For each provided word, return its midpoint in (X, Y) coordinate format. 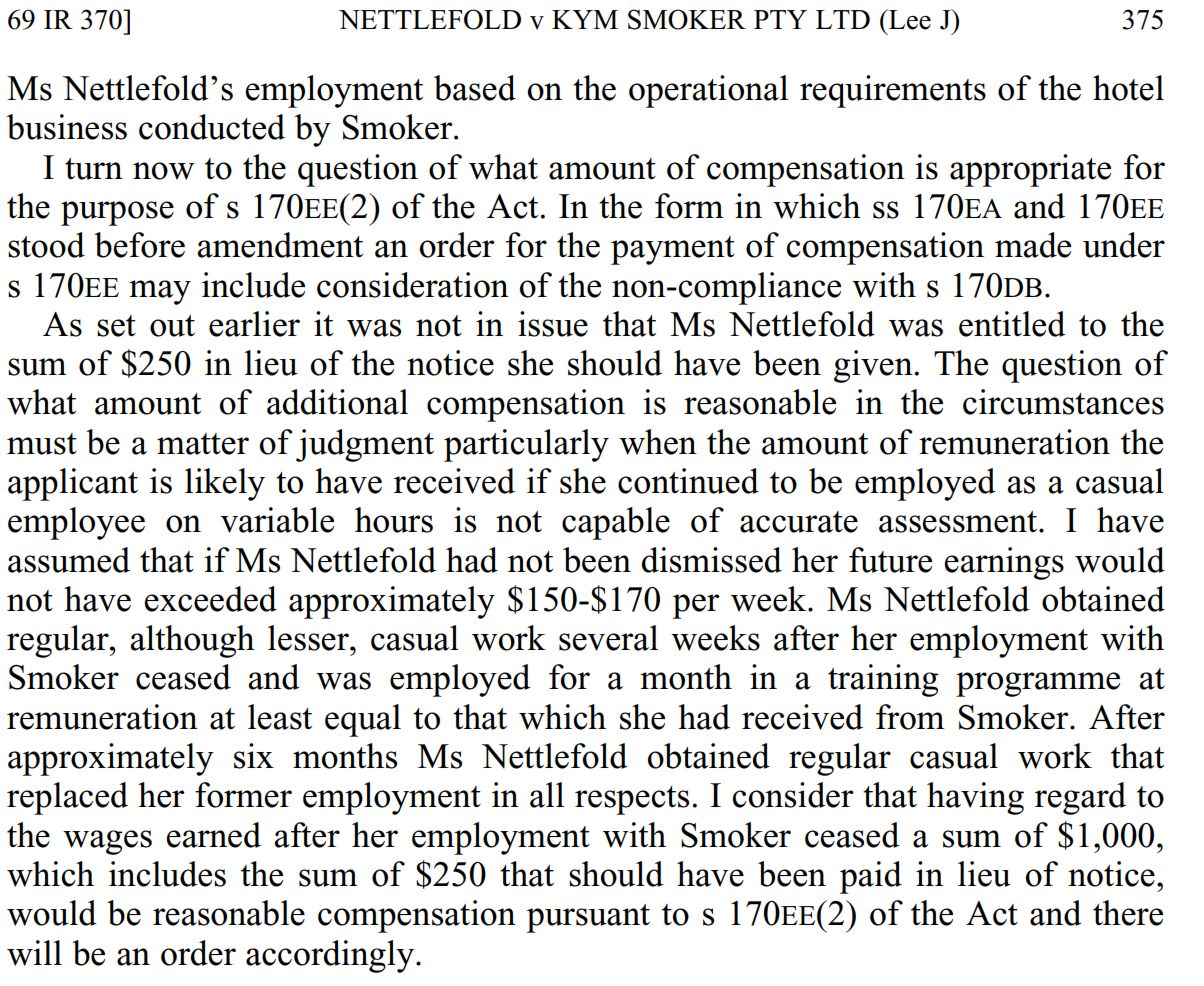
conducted (212, 127)
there (1128, 913)
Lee (909, 19)
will (34, 953)
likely (225, 484)
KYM (585, 19)
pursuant (588, 918)
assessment (959, 522)
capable (616, 523)
